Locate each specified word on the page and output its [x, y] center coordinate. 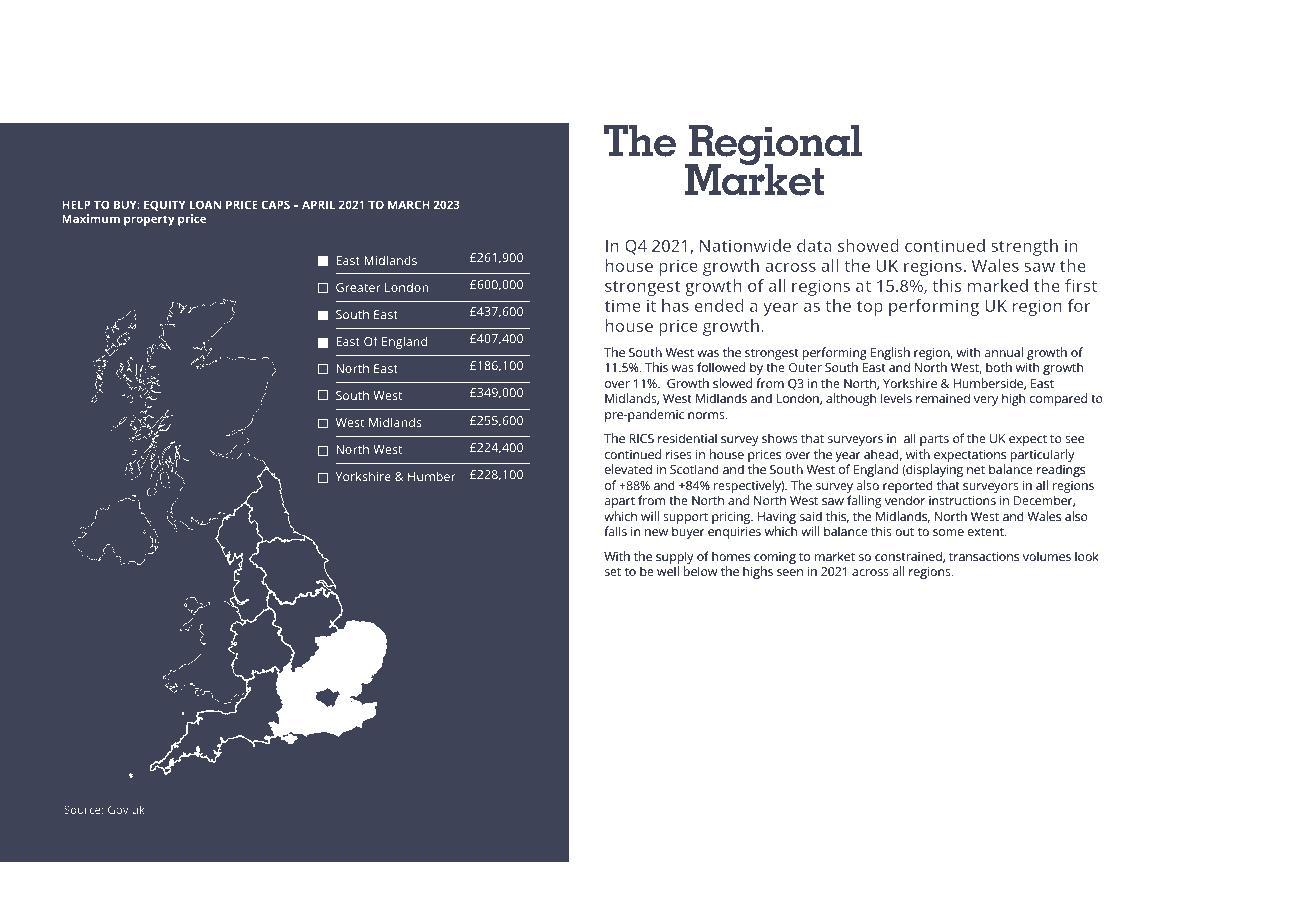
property [149, 220]
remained [943, 398]
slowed [732, 383]
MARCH [409, 204]
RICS [641, 438]
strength [1024, 247]
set [613, 572]
